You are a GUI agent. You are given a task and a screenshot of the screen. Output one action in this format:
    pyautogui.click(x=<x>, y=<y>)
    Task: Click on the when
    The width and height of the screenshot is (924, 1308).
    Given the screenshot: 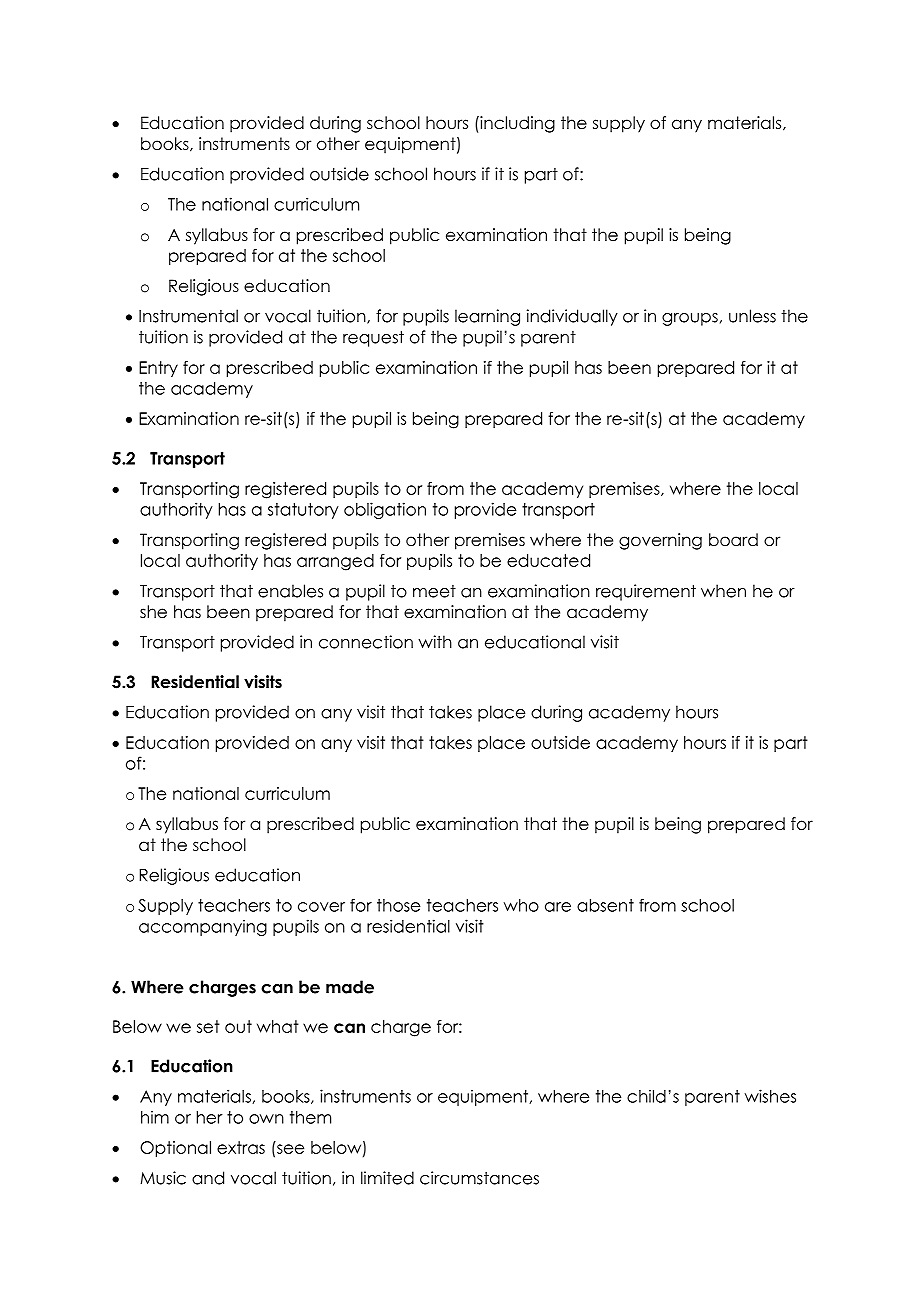 What is the action you would take?
    pyautogui.click(x=723, y=591)
